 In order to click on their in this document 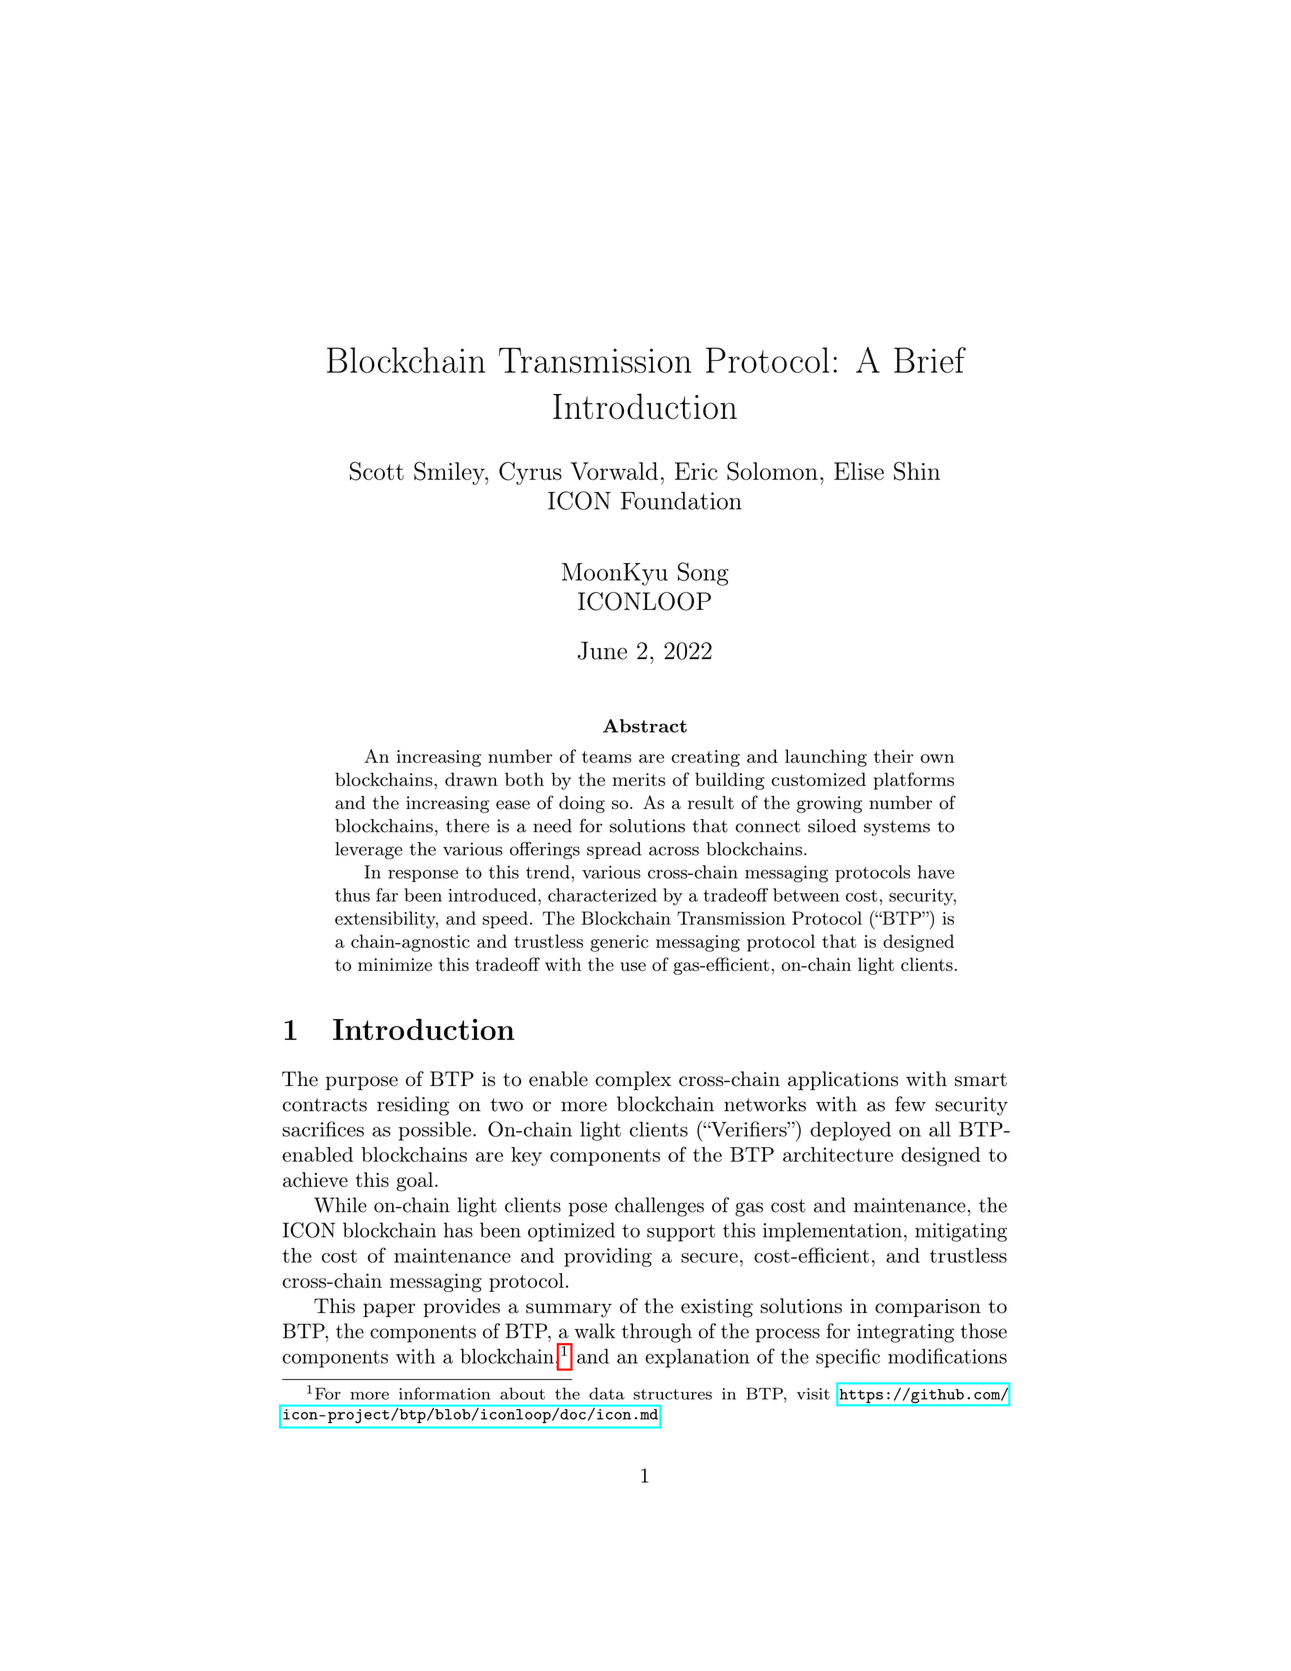, I will do `click(893, 756)`.
